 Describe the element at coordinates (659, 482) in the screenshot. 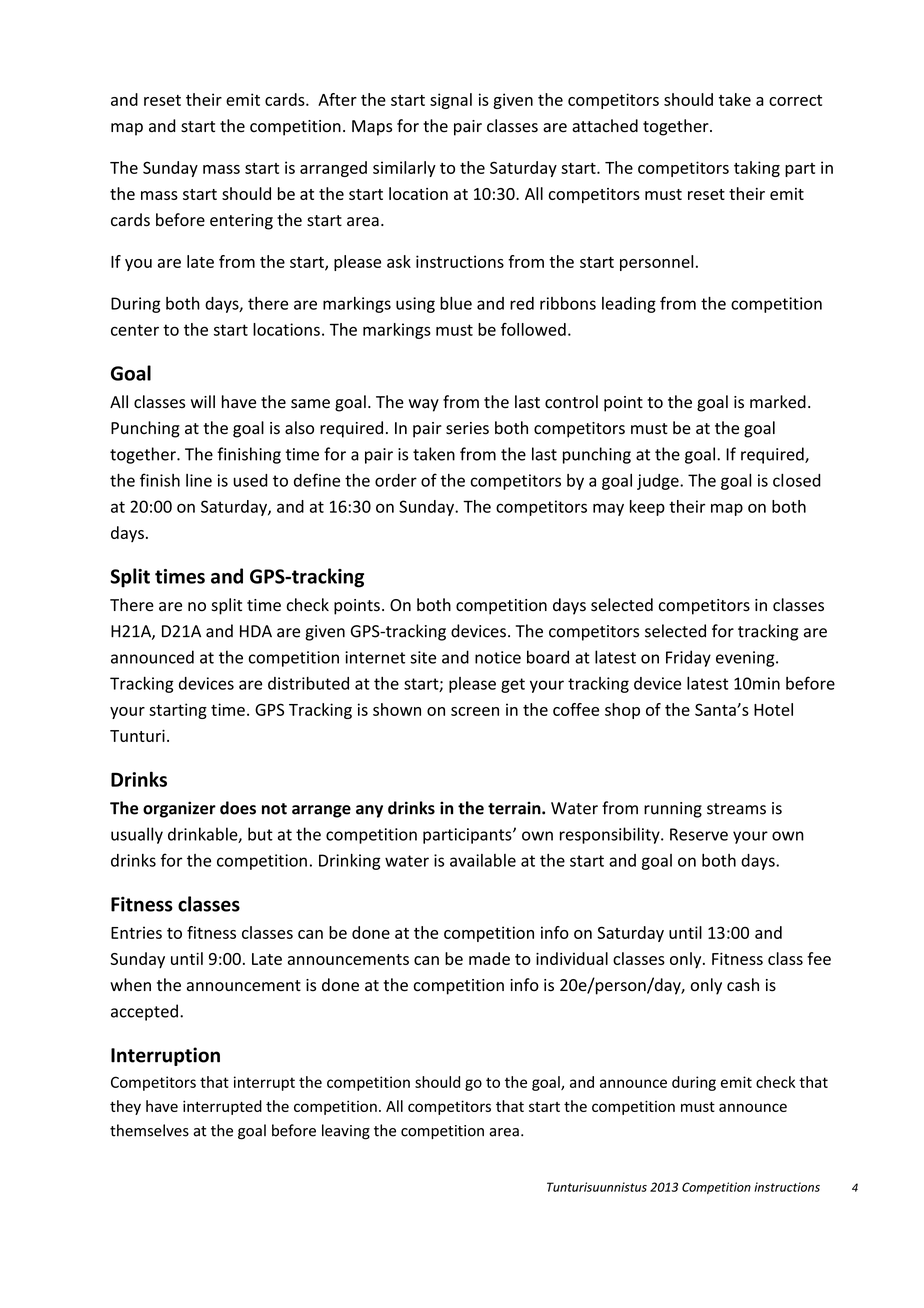

I see `judge` at that location.
